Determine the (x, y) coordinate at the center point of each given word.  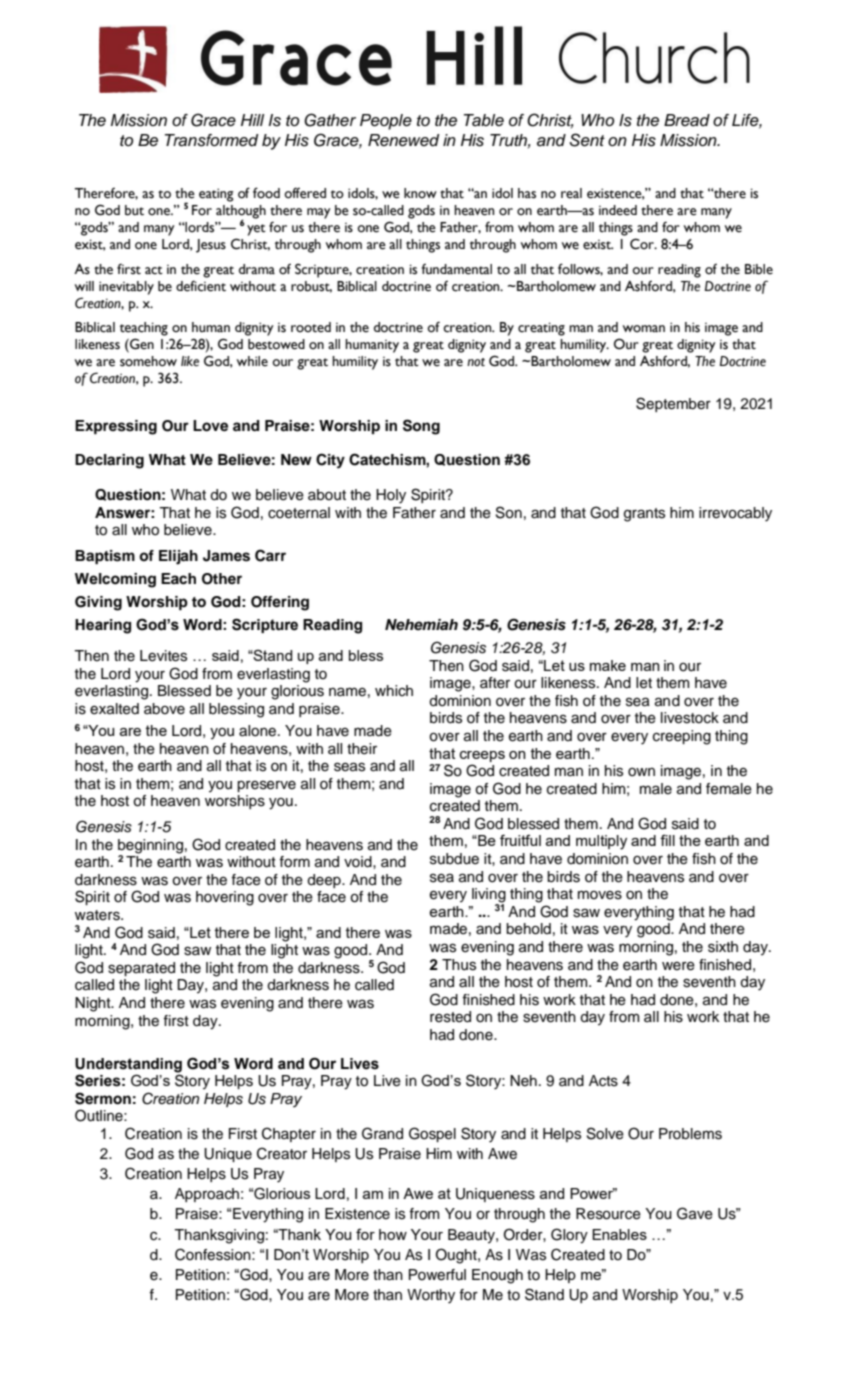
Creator (282, 1153)
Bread (687, 120)
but (134, 210)
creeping (682, 737)
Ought (457, 1256)
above (164, 709)
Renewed (404, 140)
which (394, 691)
